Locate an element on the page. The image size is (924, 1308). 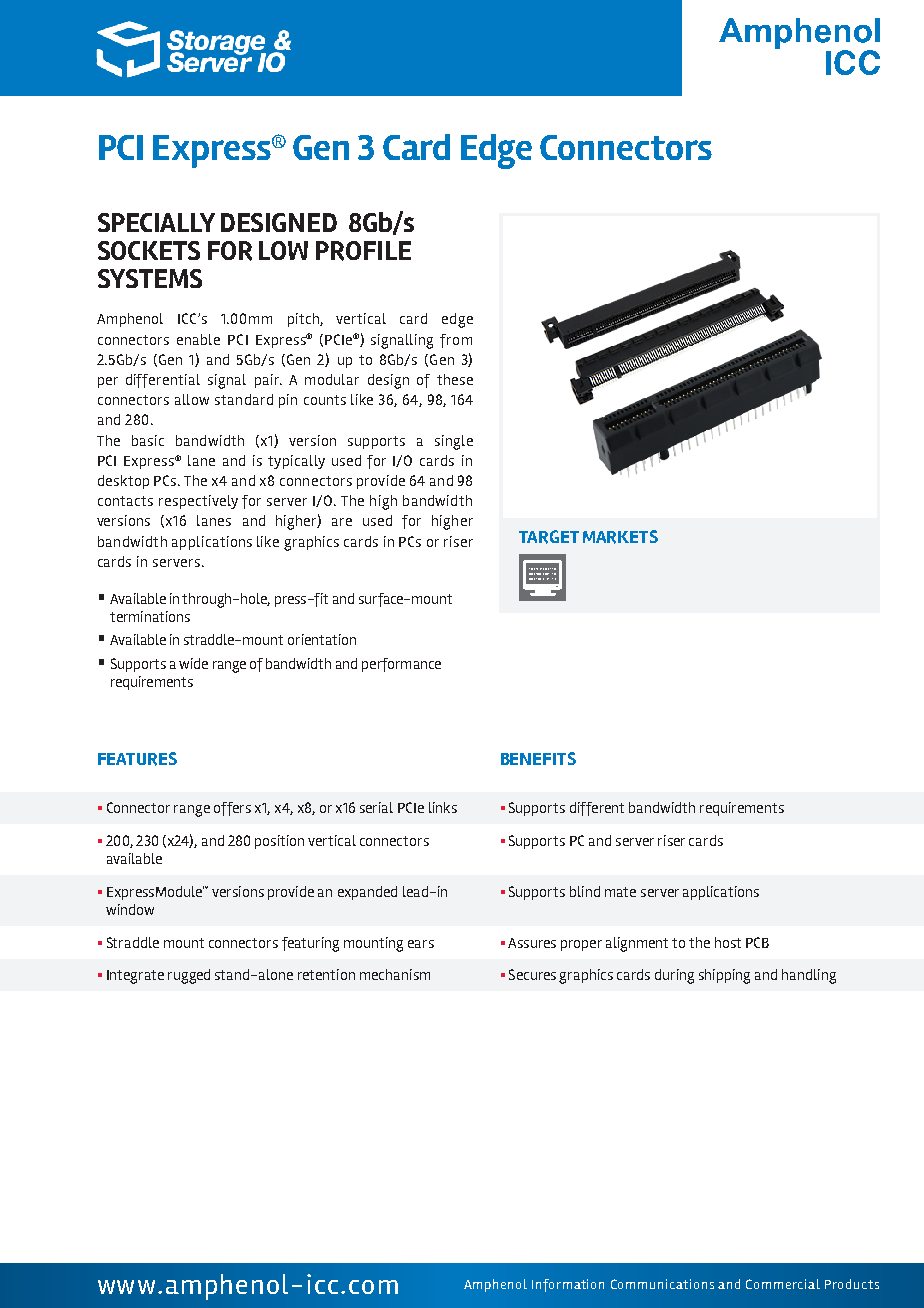
Information is located at coordinates (568, 1285).
